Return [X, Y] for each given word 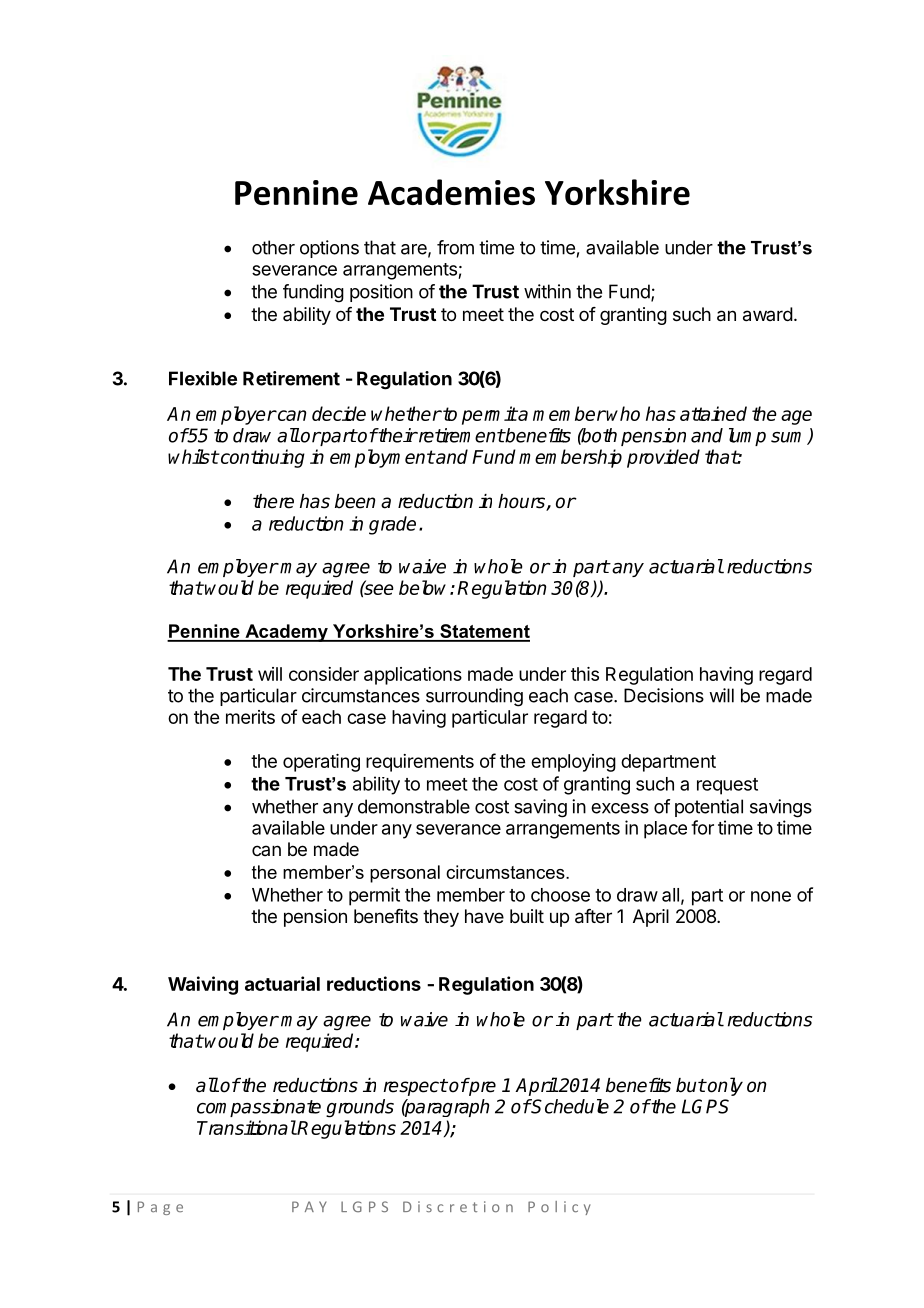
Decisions [664, 695]
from [455, 247]
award [768, 314]
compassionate [259, 1108]
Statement [484, 632]
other [273, 247]
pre [481, 1087]
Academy [286, 633]
